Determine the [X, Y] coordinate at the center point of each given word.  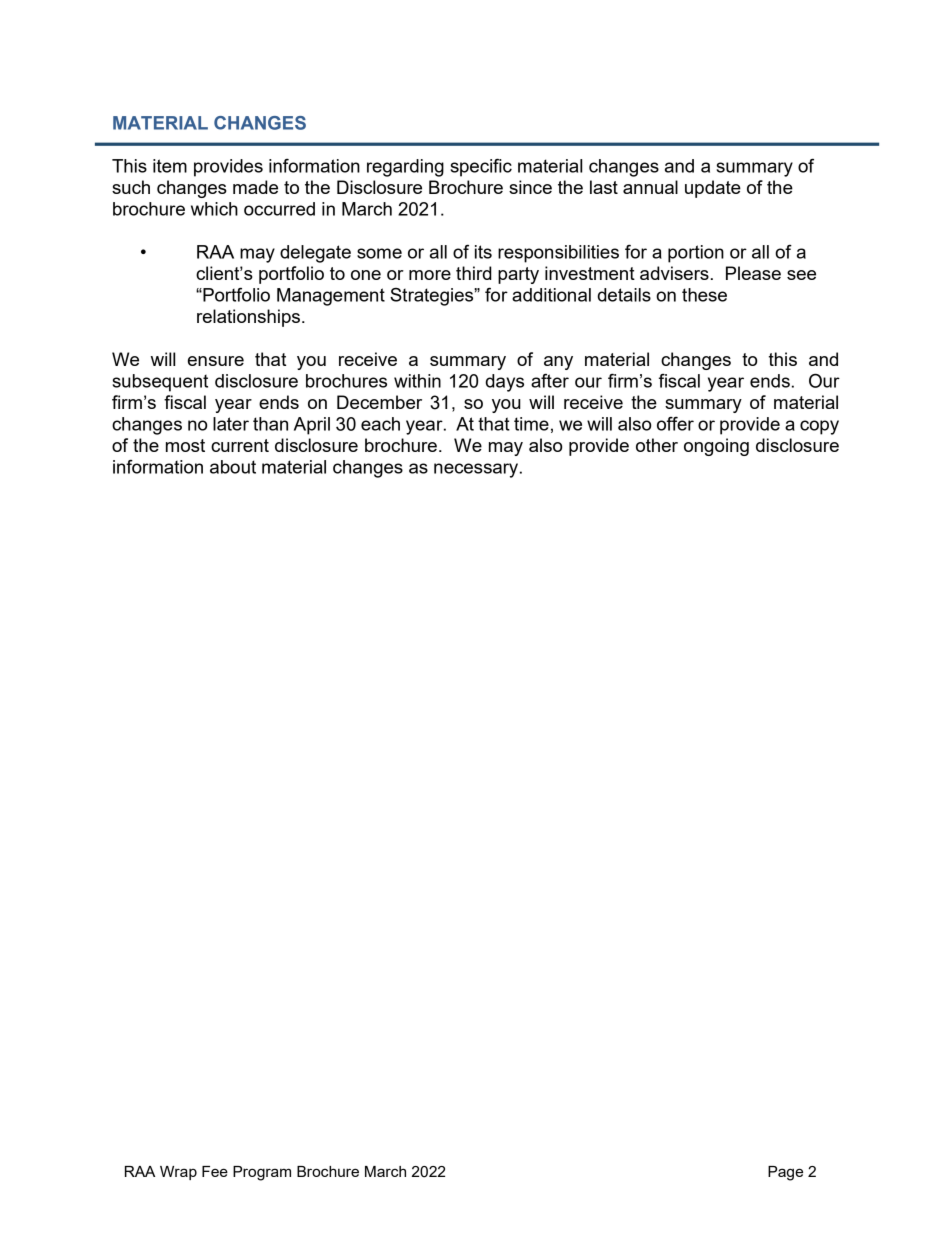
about [233, 467]
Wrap [178, 1173]
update [713, 189]
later [231, 424]
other [657, 445]
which [214, 209]
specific [481, 167]
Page [785, 1173]
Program [262, 1173]
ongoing [716, 447]
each [380, 424]
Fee [215, 1171]
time [531, 424]
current [240, 445]
